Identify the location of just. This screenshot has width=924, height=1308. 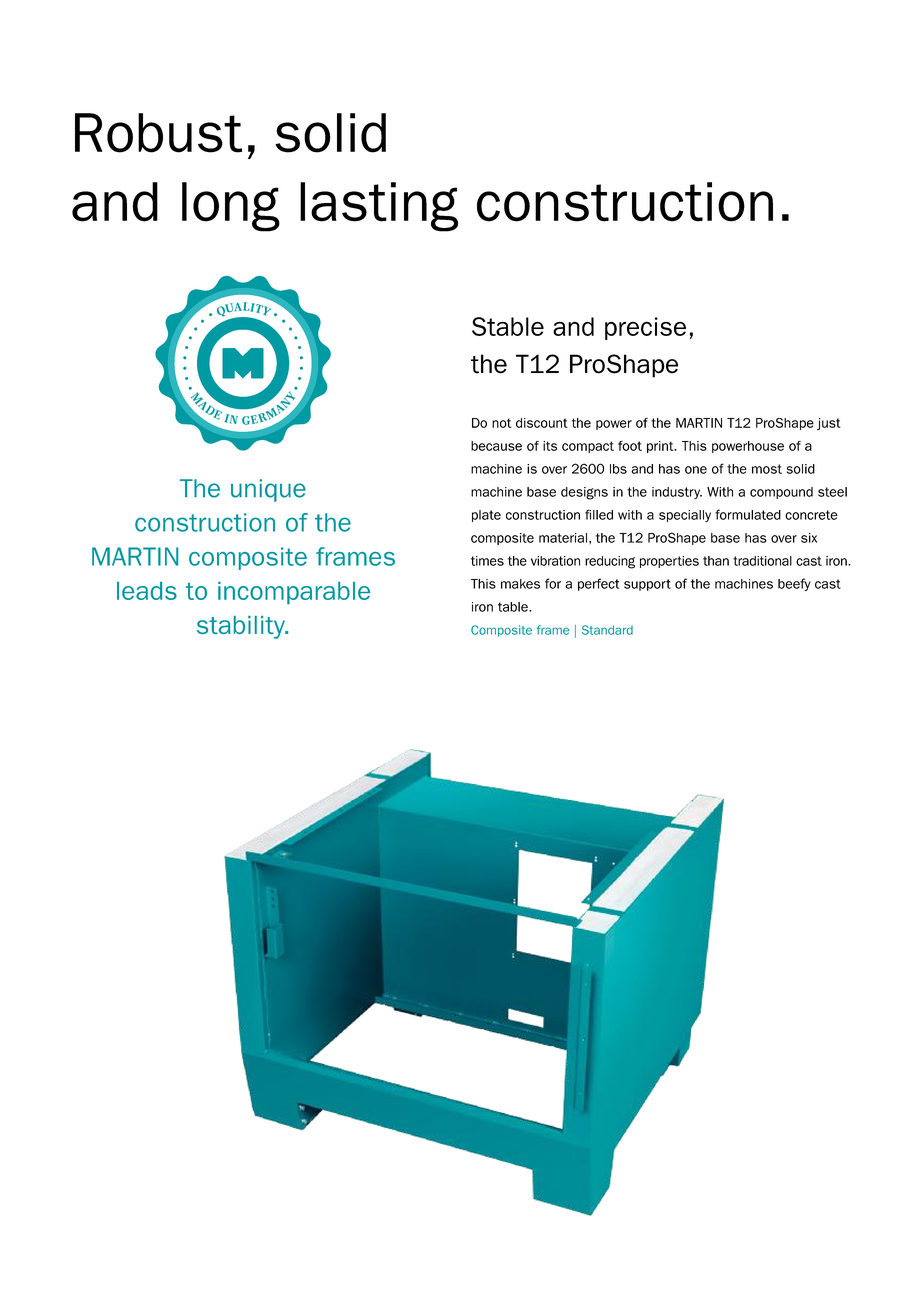
(829, 424).
